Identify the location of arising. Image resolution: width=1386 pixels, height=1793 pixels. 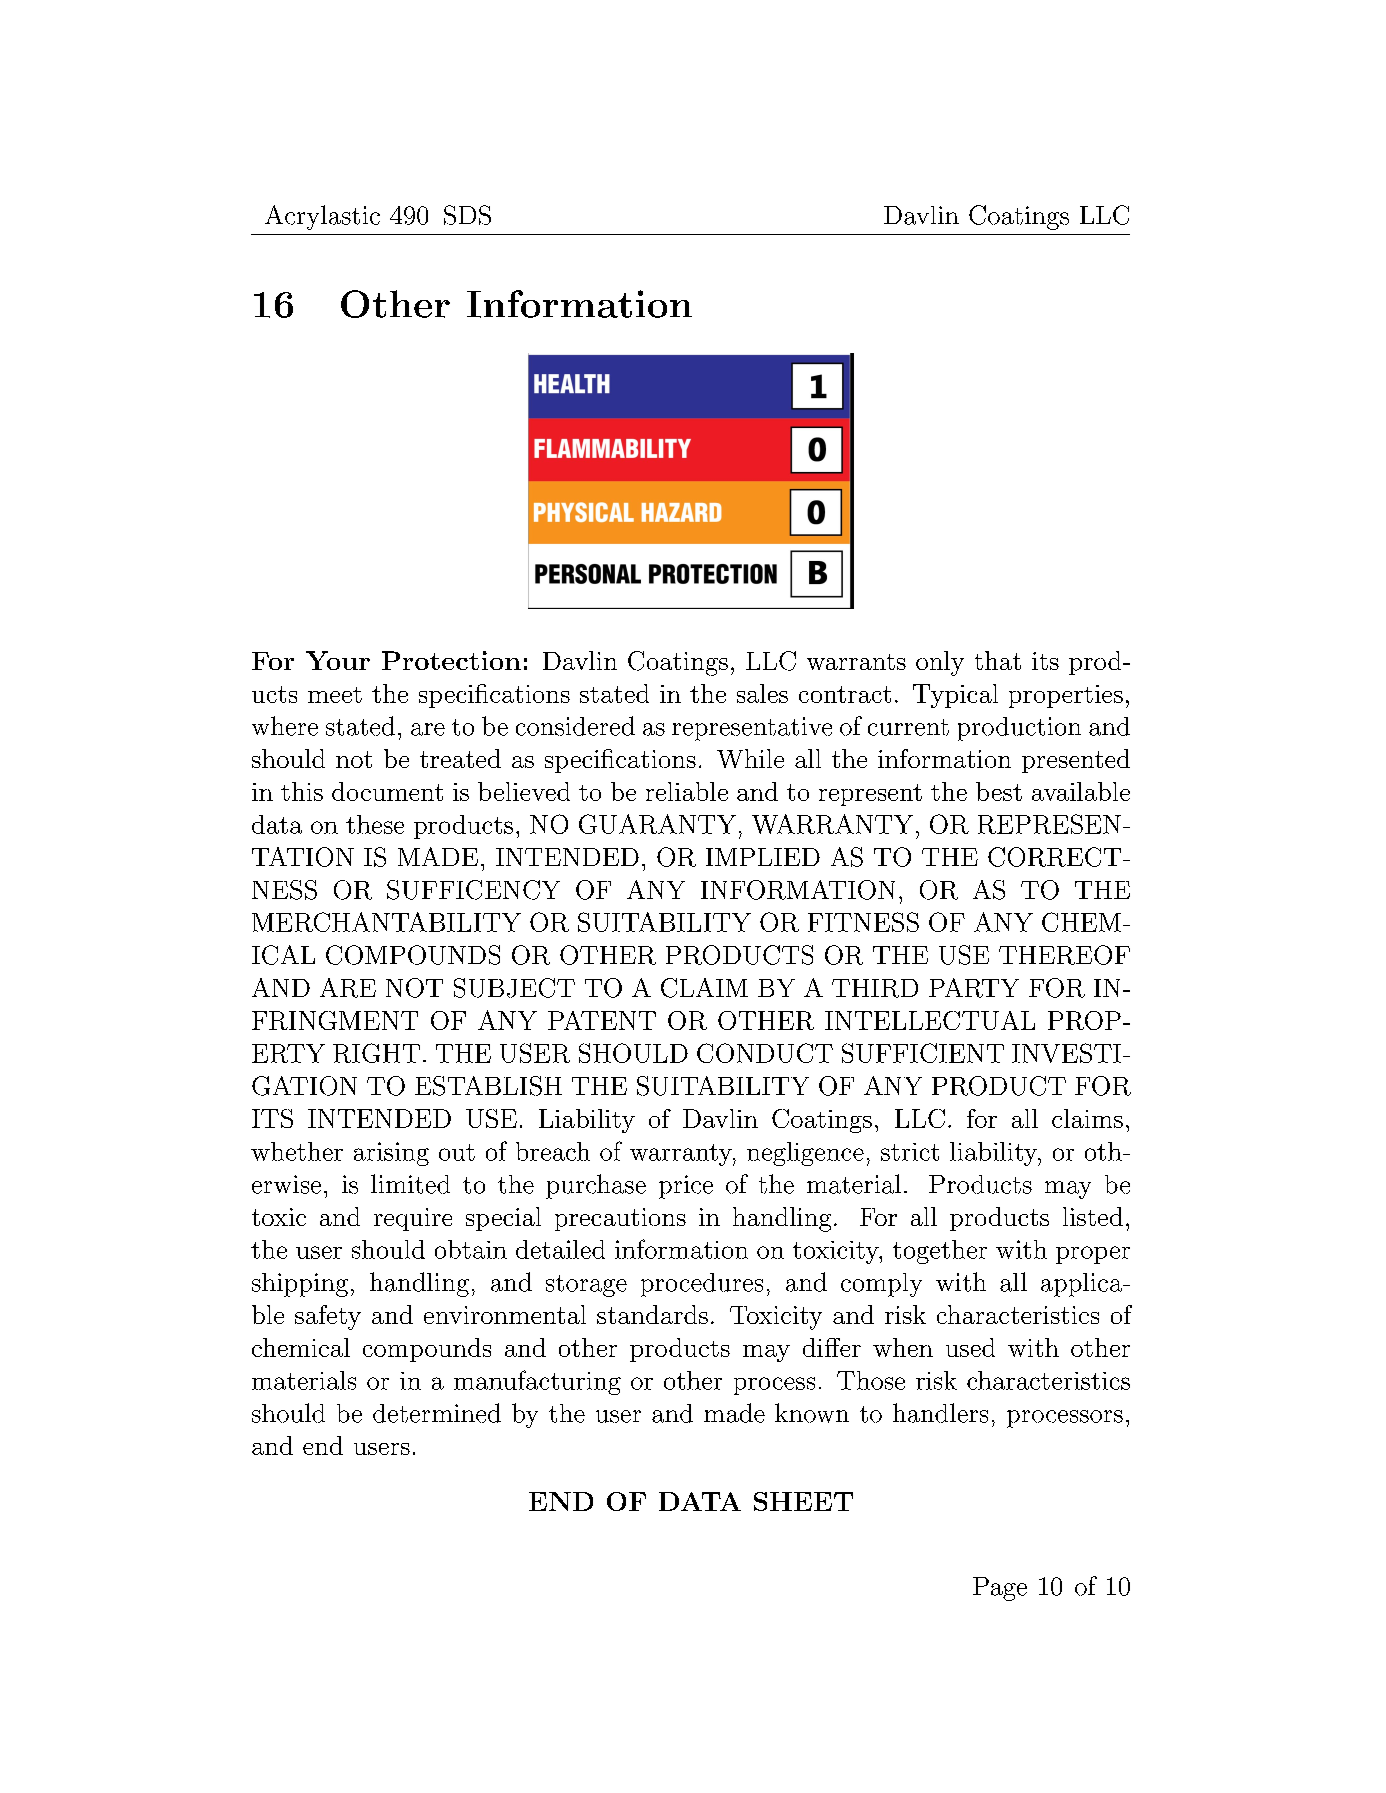
(391, 1154).
